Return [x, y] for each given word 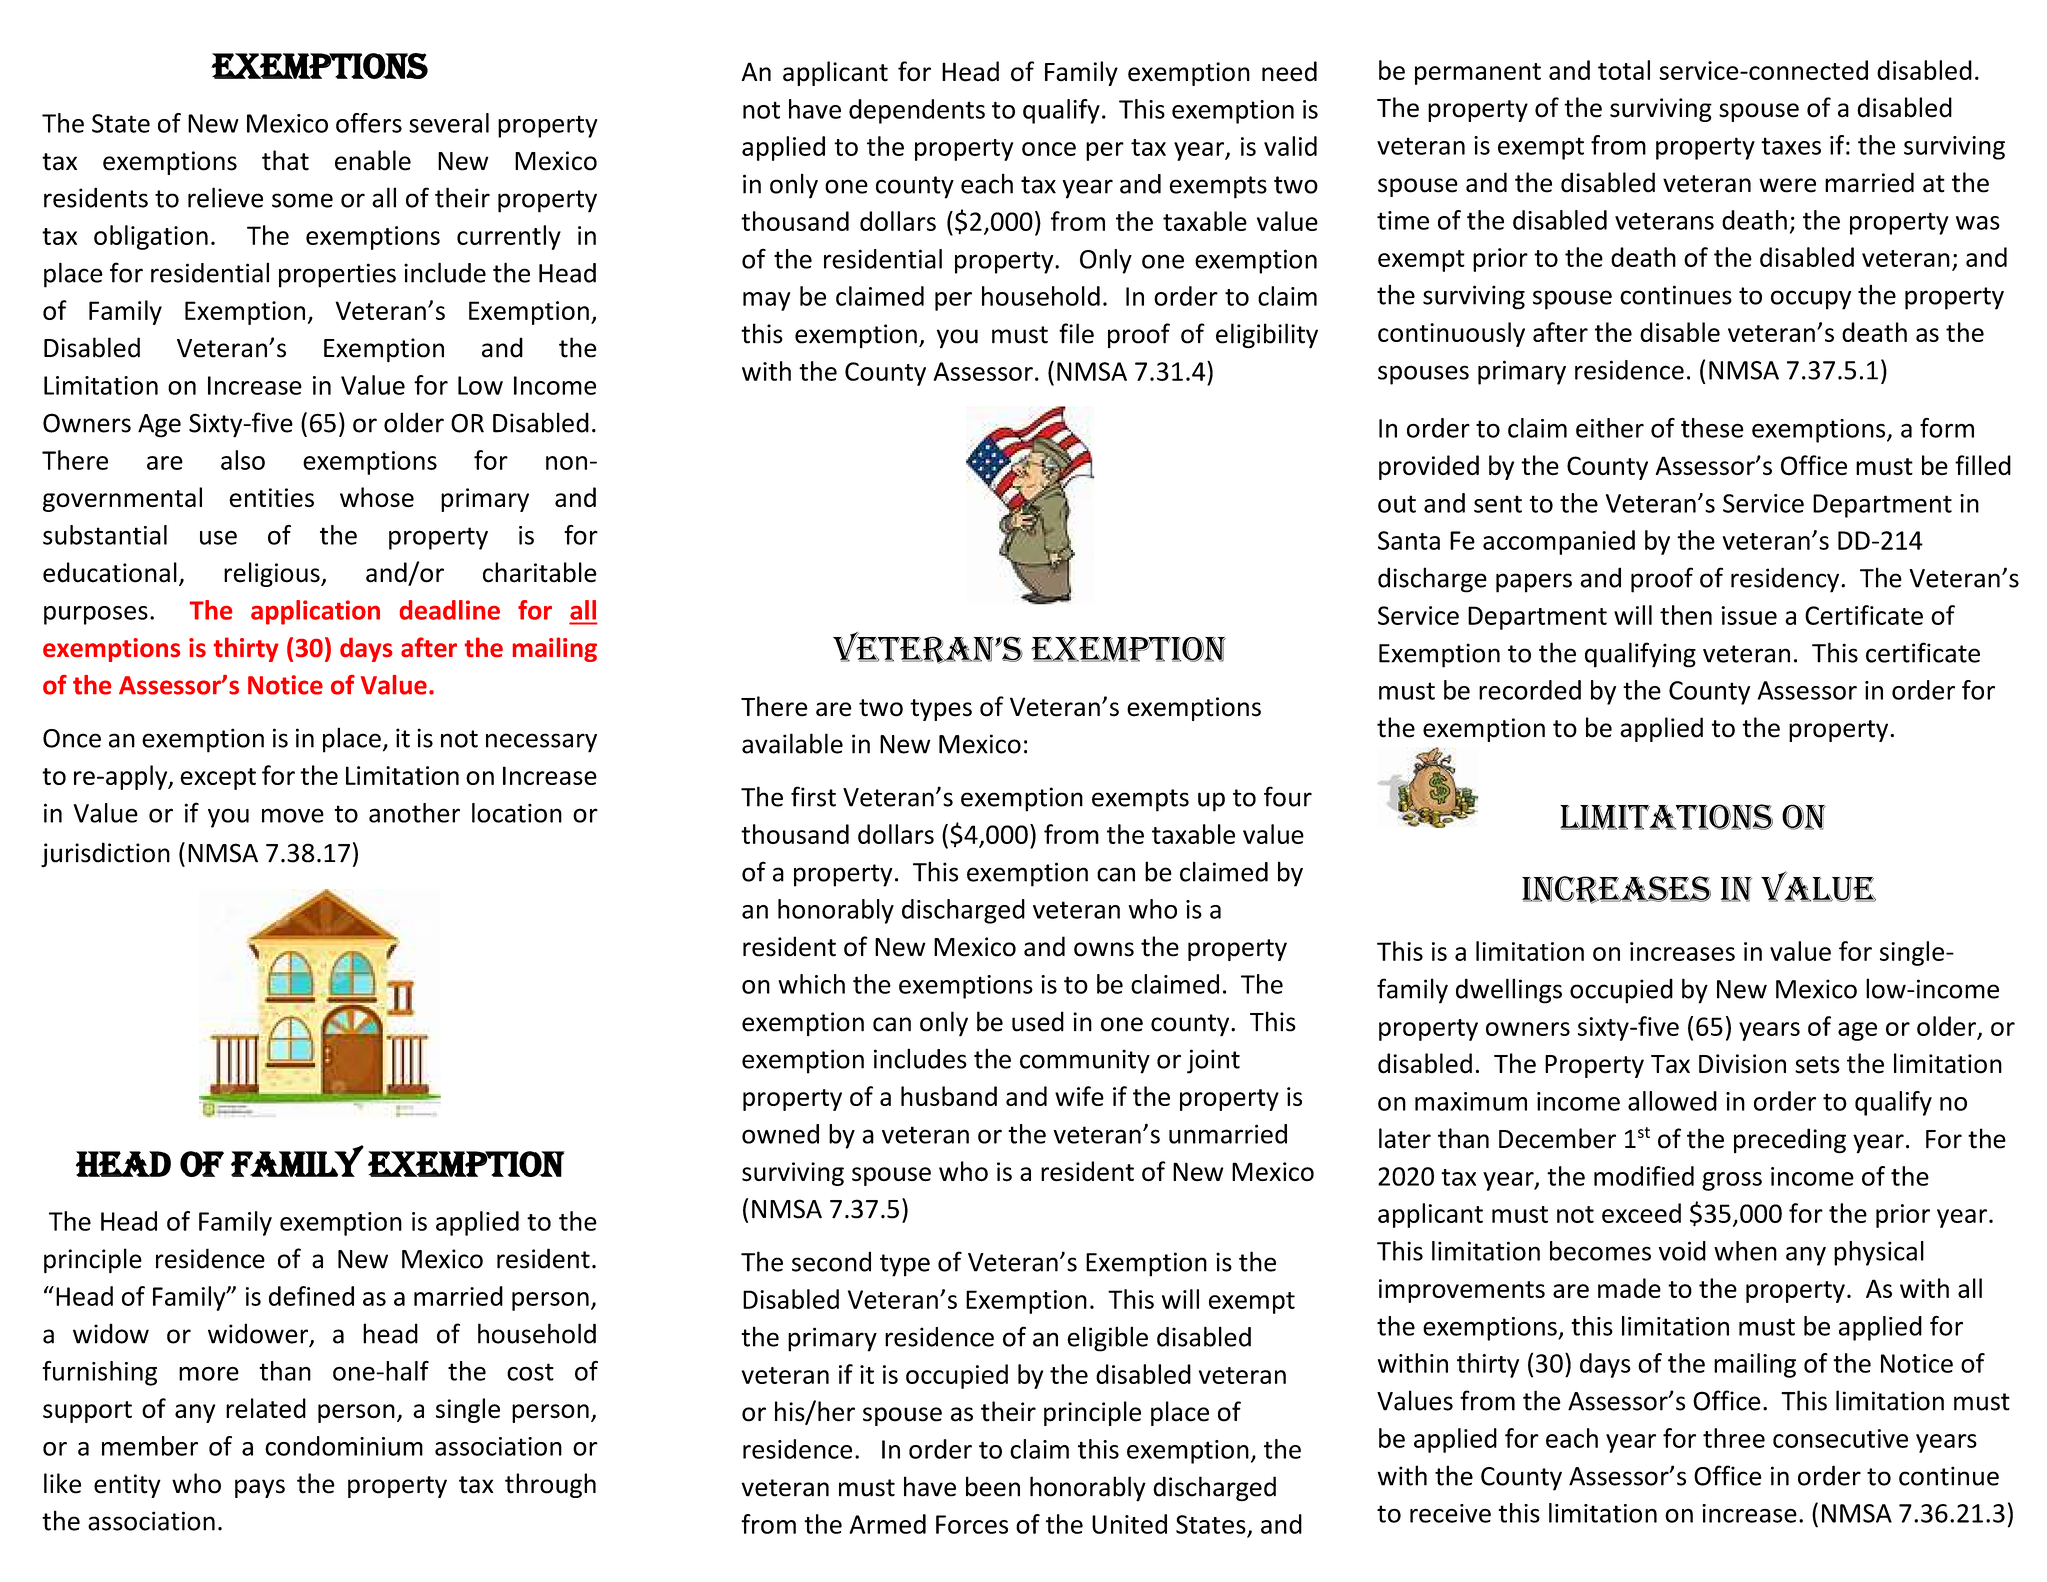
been [993, 1486]
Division [1742, 1064]
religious [273, 574]
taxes [1791, 146]
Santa [1409, 540]
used [1038, 1021]
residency [1786, 580]
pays [260, 1488]
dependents [917, 111]
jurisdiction [105, 855]
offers [369, 123]
